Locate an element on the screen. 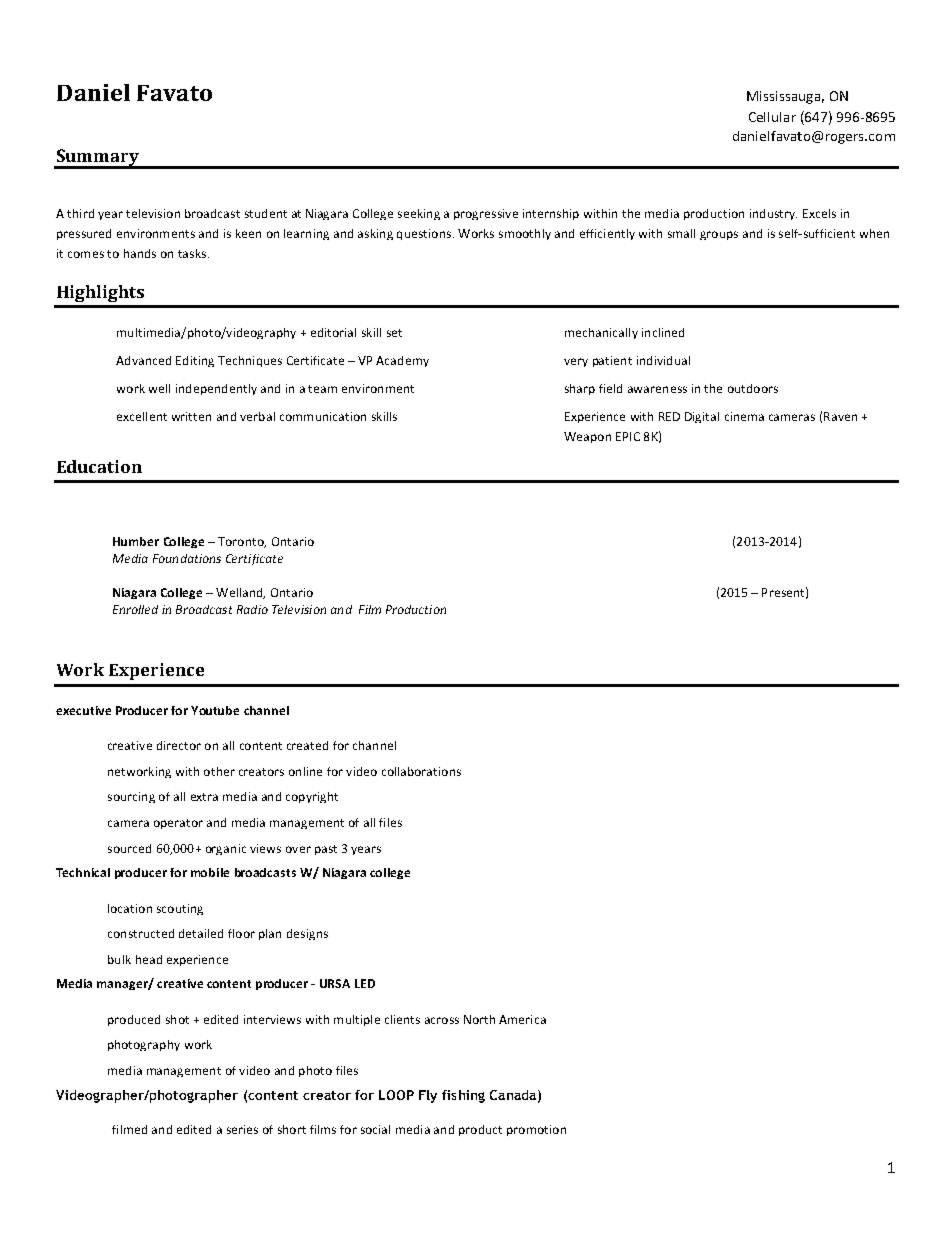  fishing is located at coordinates (463, 1096).
